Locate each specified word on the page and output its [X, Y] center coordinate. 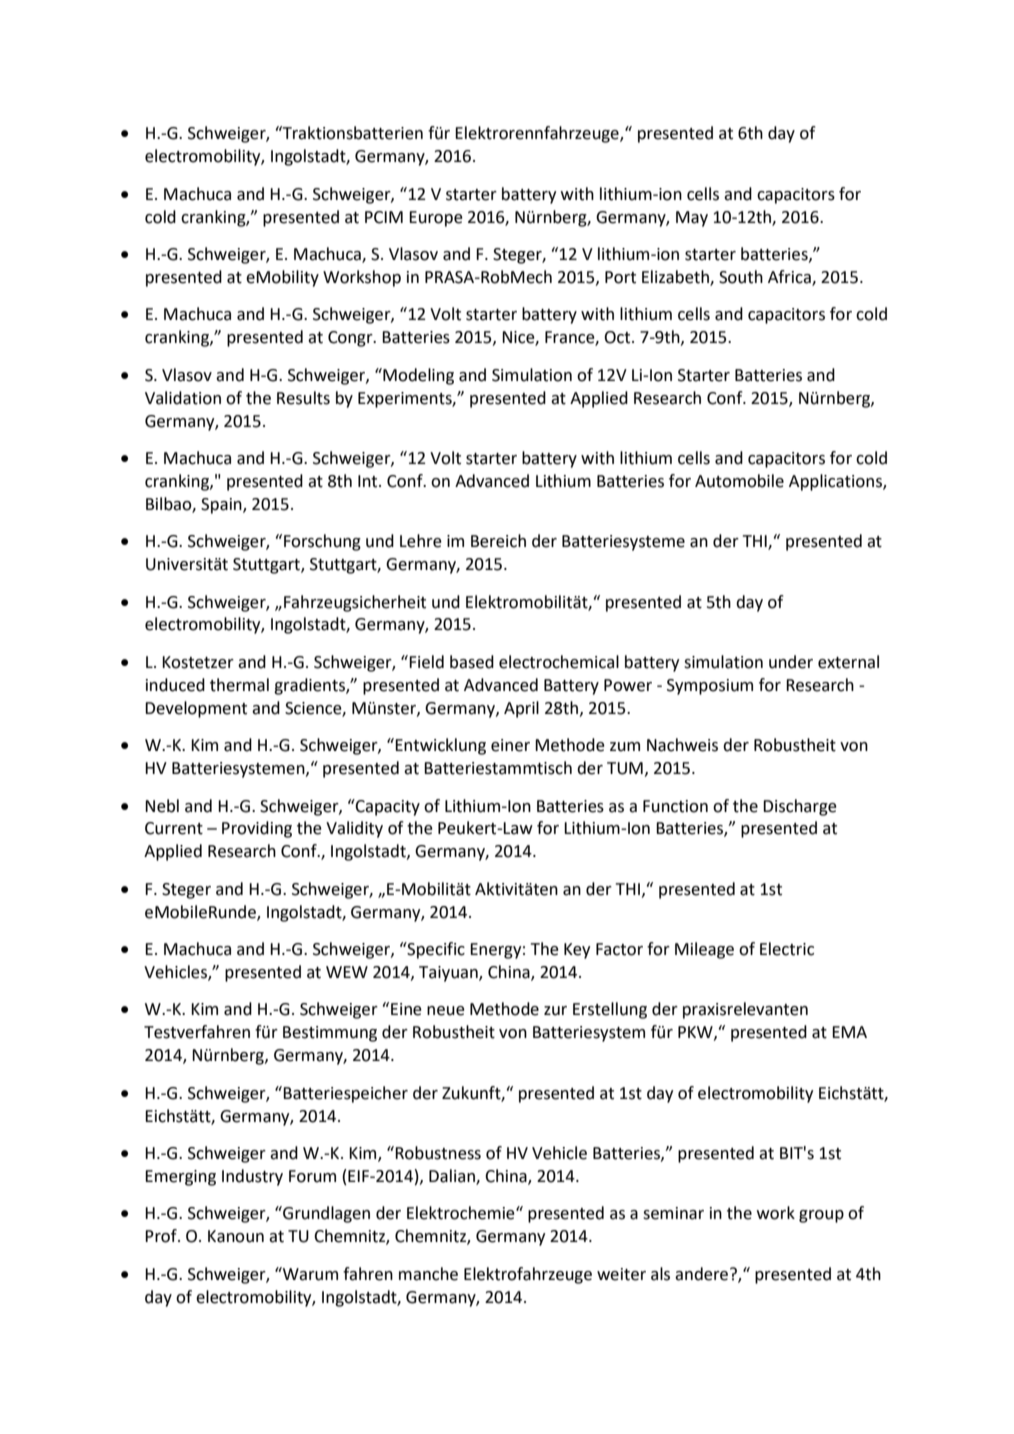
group [821, 1216]
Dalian [453, 1177]
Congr [351, 339]
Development [196, 709]
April [521, 709]
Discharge [800, 807]
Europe [436, 219]
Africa [790, 278]
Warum [309, 1274]
